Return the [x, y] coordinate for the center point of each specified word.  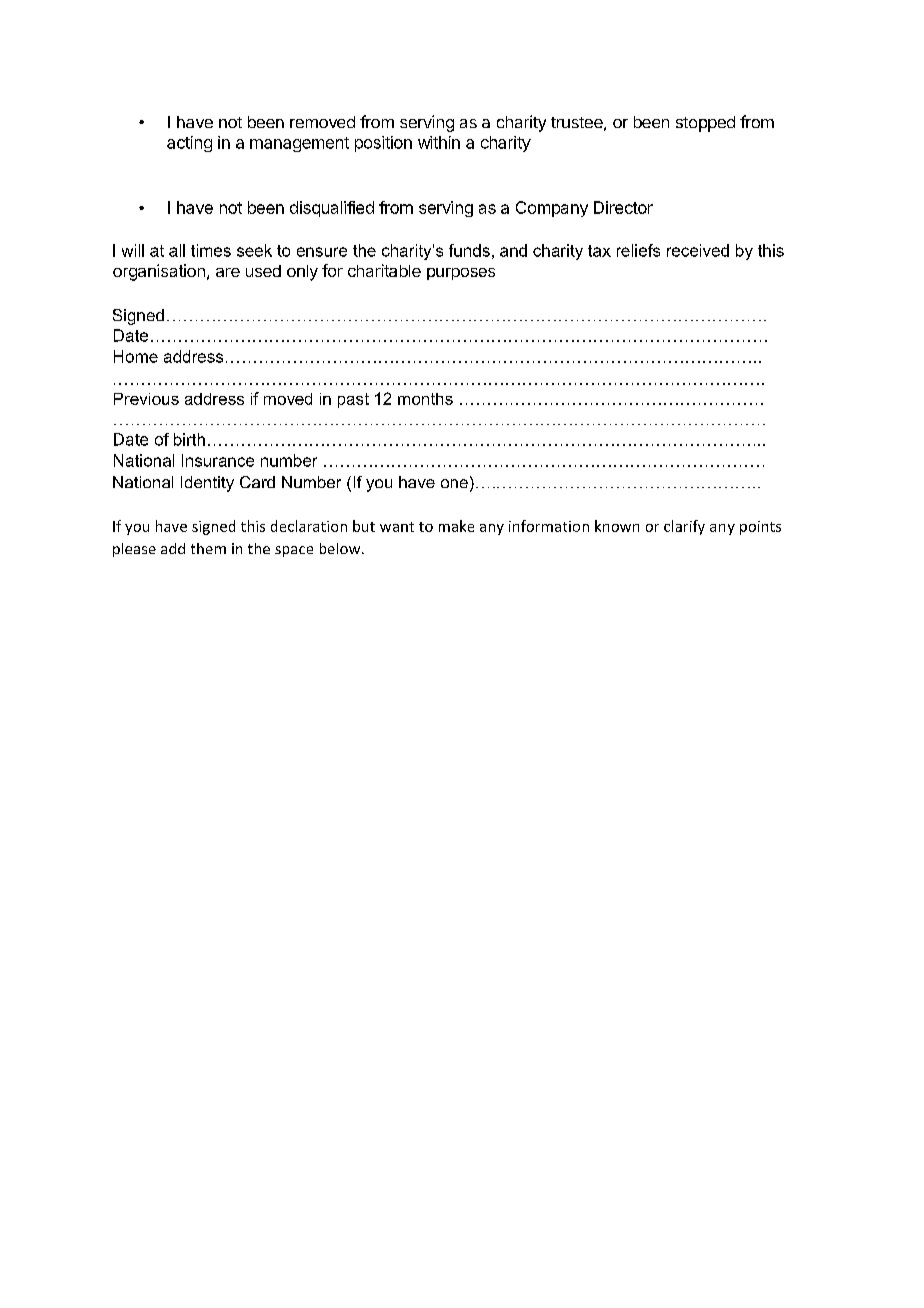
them [208, 548]
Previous [146, 399]
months [425, 399]
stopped [705, 124]
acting [189, 144]
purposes [461, 274]
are [228, 272]
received [698, 250]
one [454, 483]
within [439, 142]
